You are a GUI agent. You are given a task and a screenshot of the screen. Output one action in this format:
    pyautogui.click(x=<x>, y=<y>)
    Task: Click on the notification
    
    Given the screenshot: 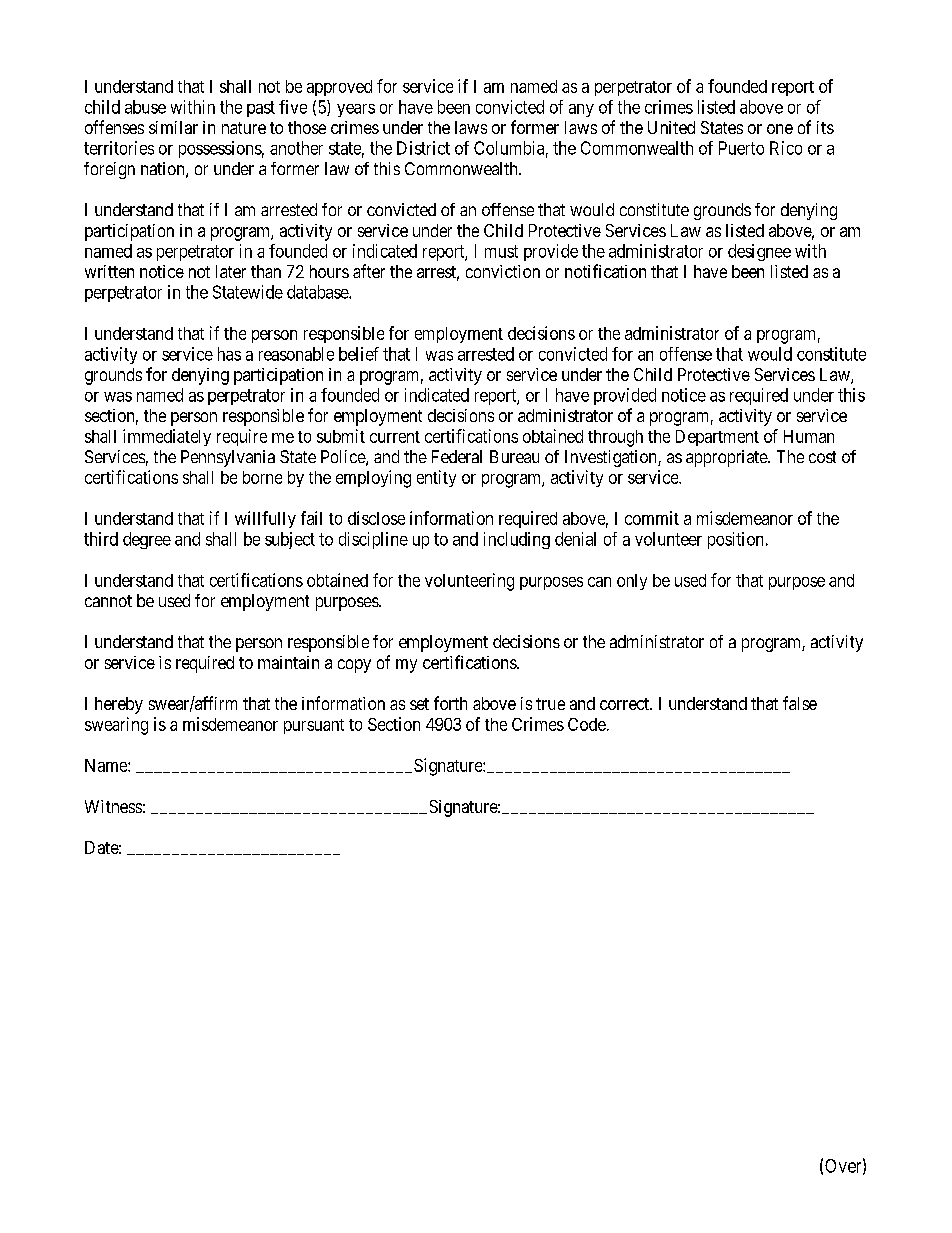 What is the action you would take?
    pyautogui.click(x=605, y=271)
